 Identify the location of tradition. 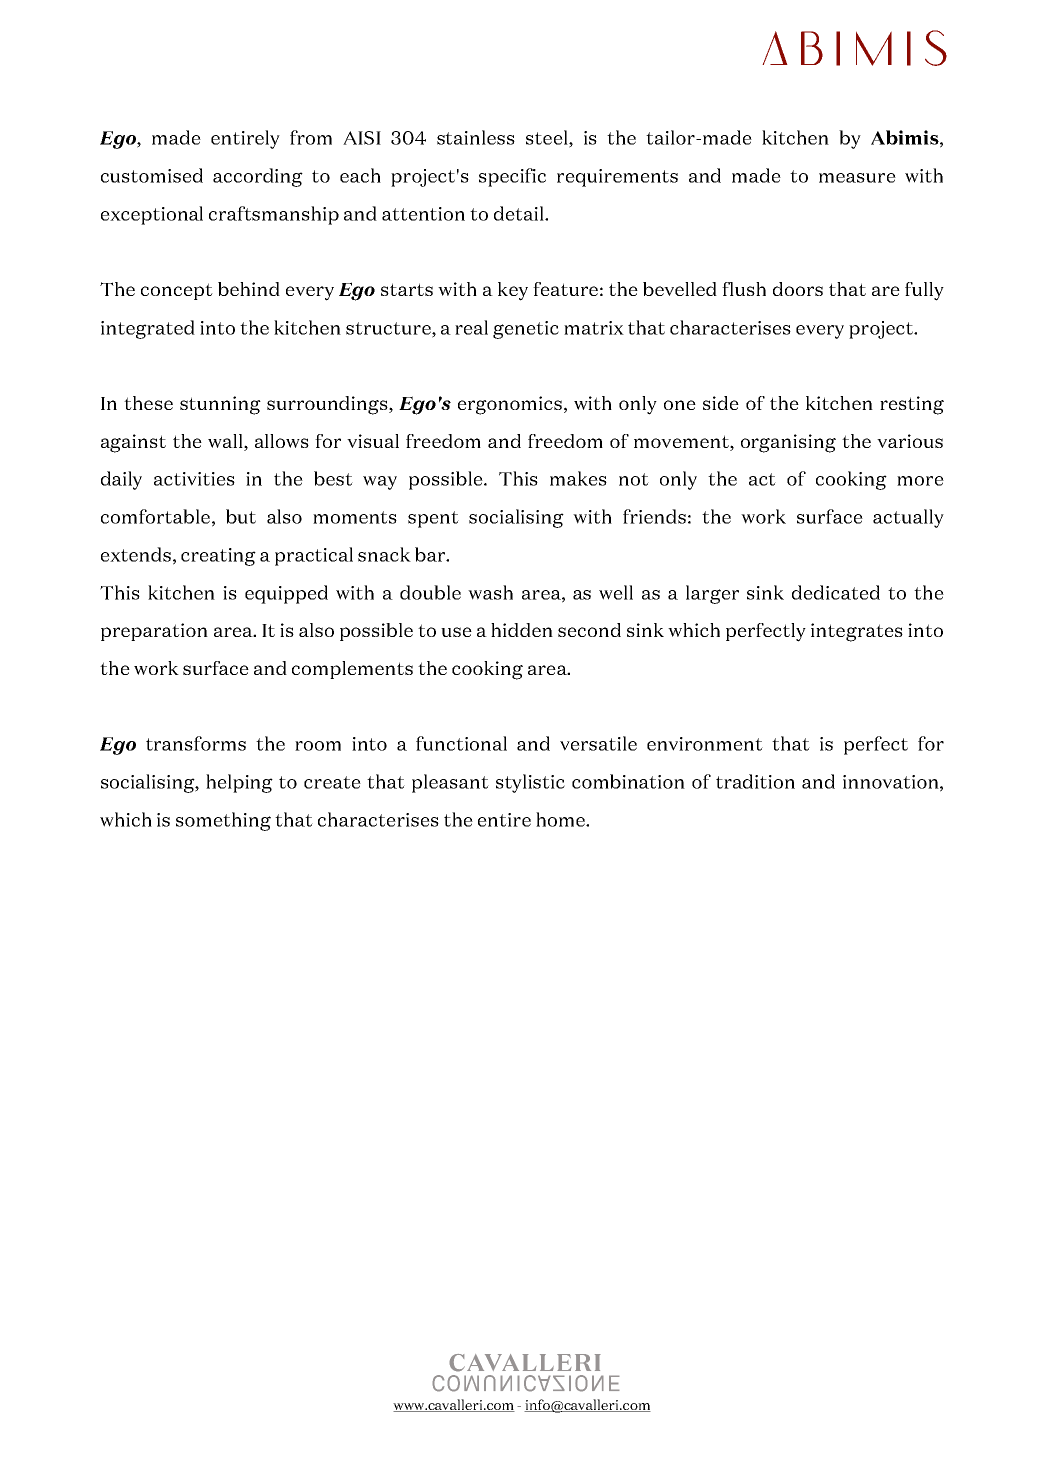
(755, 781).
